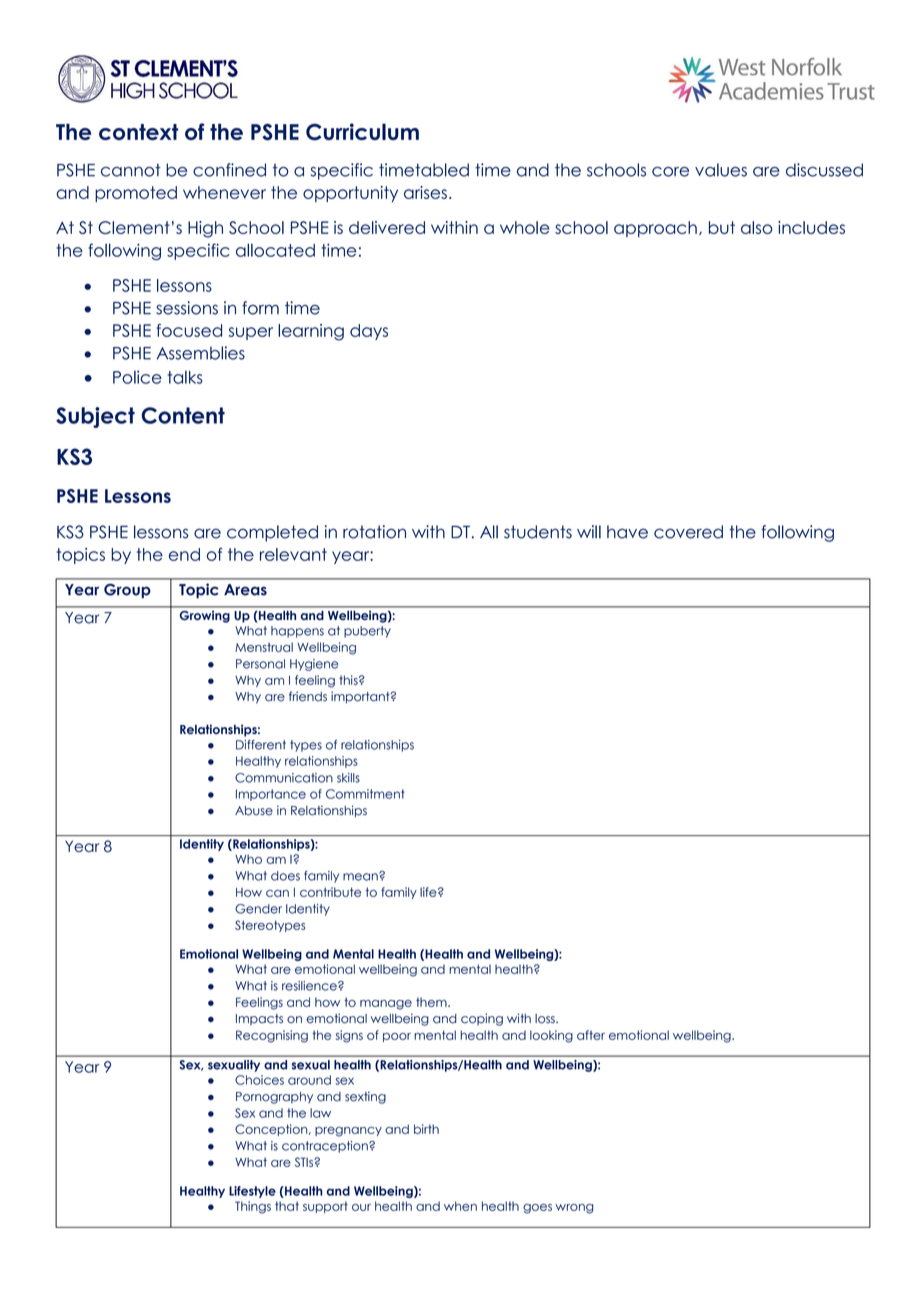  I want to click on covered, so click(688, 532).
